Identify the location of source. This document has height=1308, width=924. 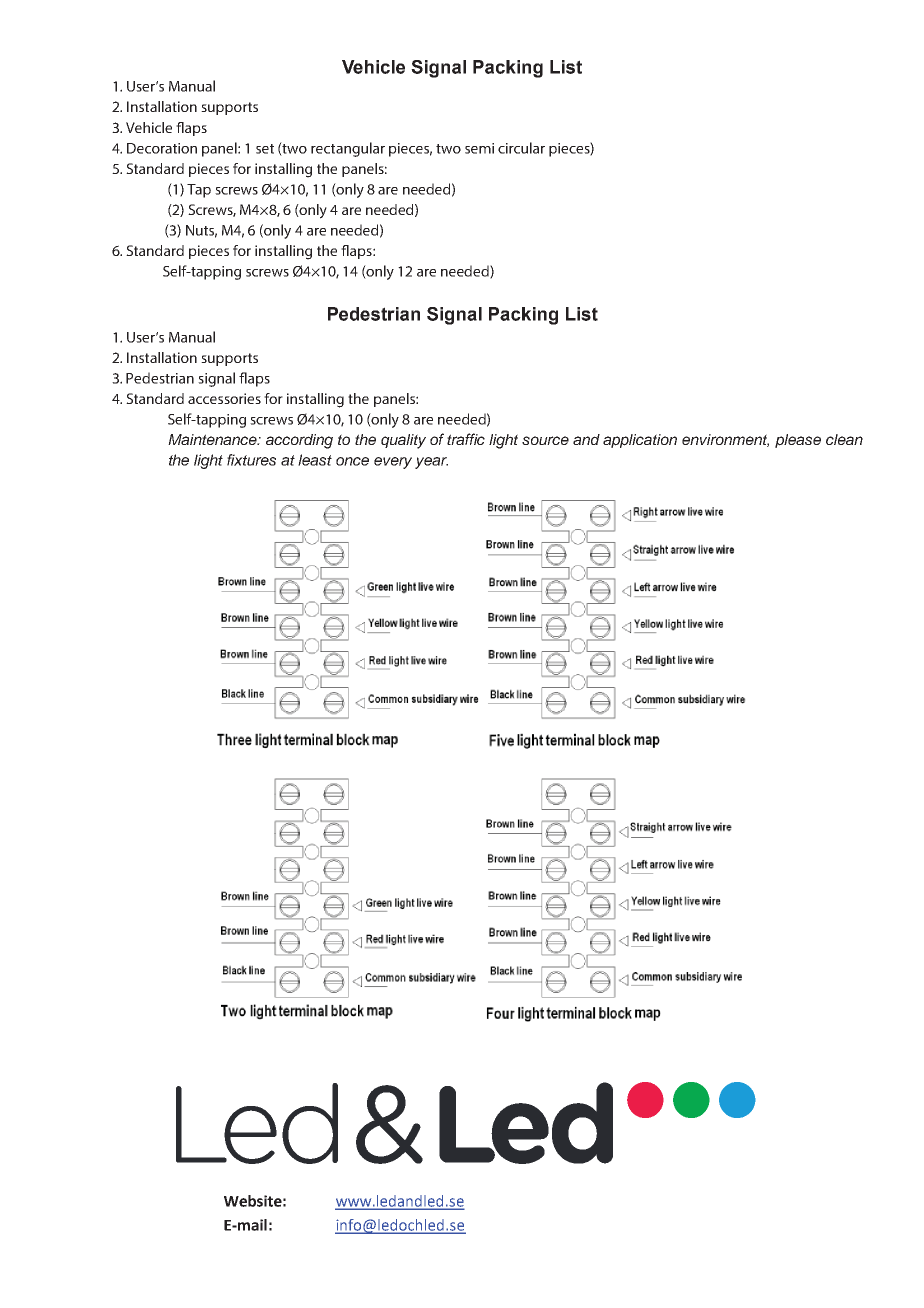
(545, 440).
